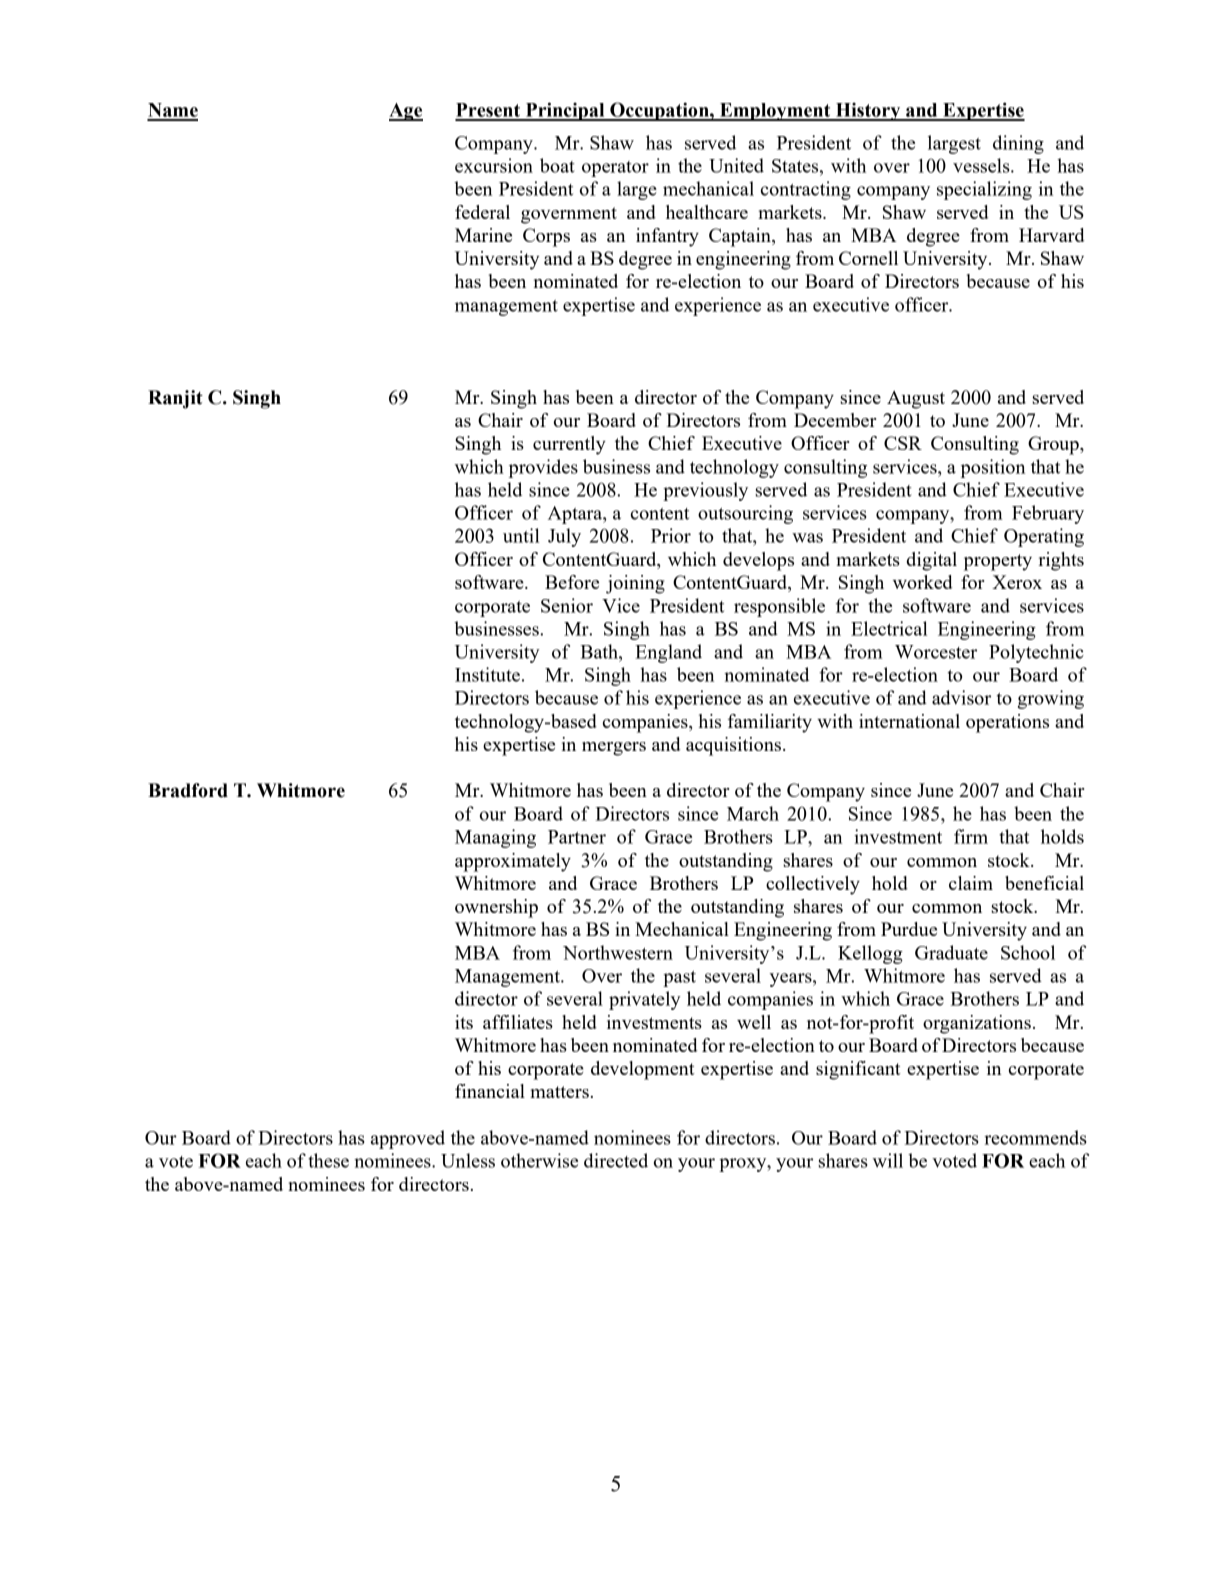 This screenshot has width=1232, height=1594. What do you see at coordinates (971, 836) in the screenshot?
I see `firm` at bounding box center [971, 836].
